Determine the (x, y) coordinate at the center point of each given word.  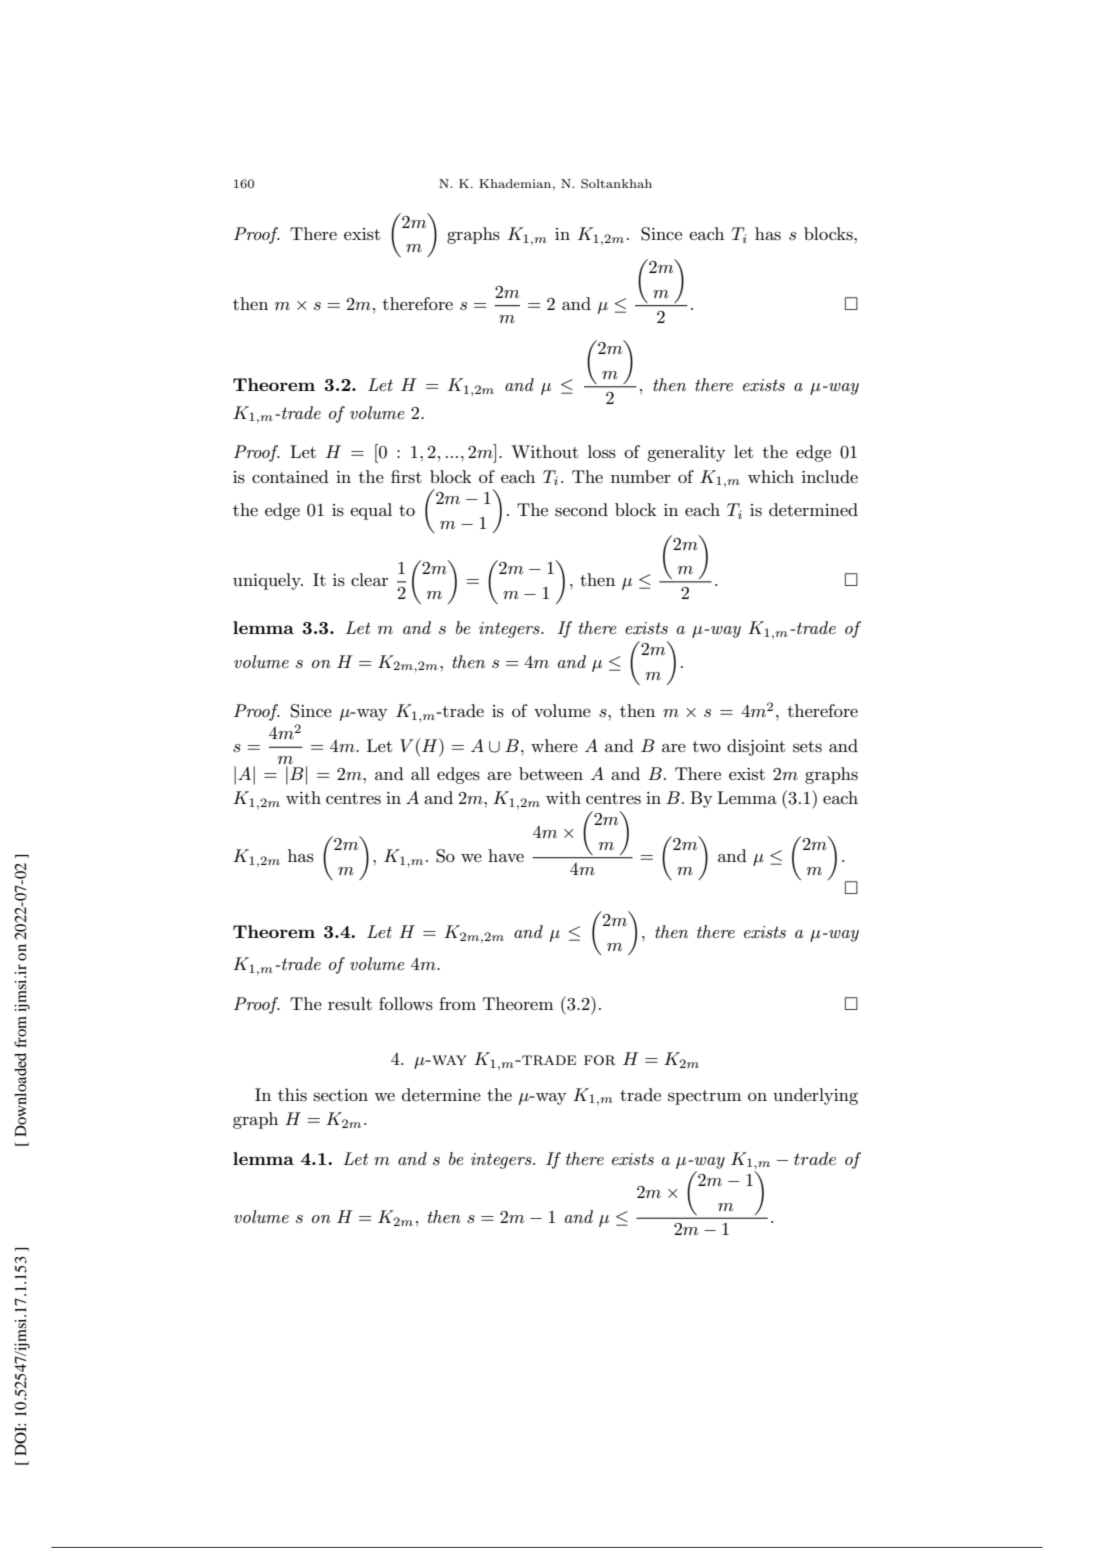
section (341, 1095)
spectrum (704, 1097)
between (551, 773)
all (420, 773)
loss (602, 452)
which (771, 476)
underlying (815, 1096)
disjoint (756, 747)
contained (290, 476)
